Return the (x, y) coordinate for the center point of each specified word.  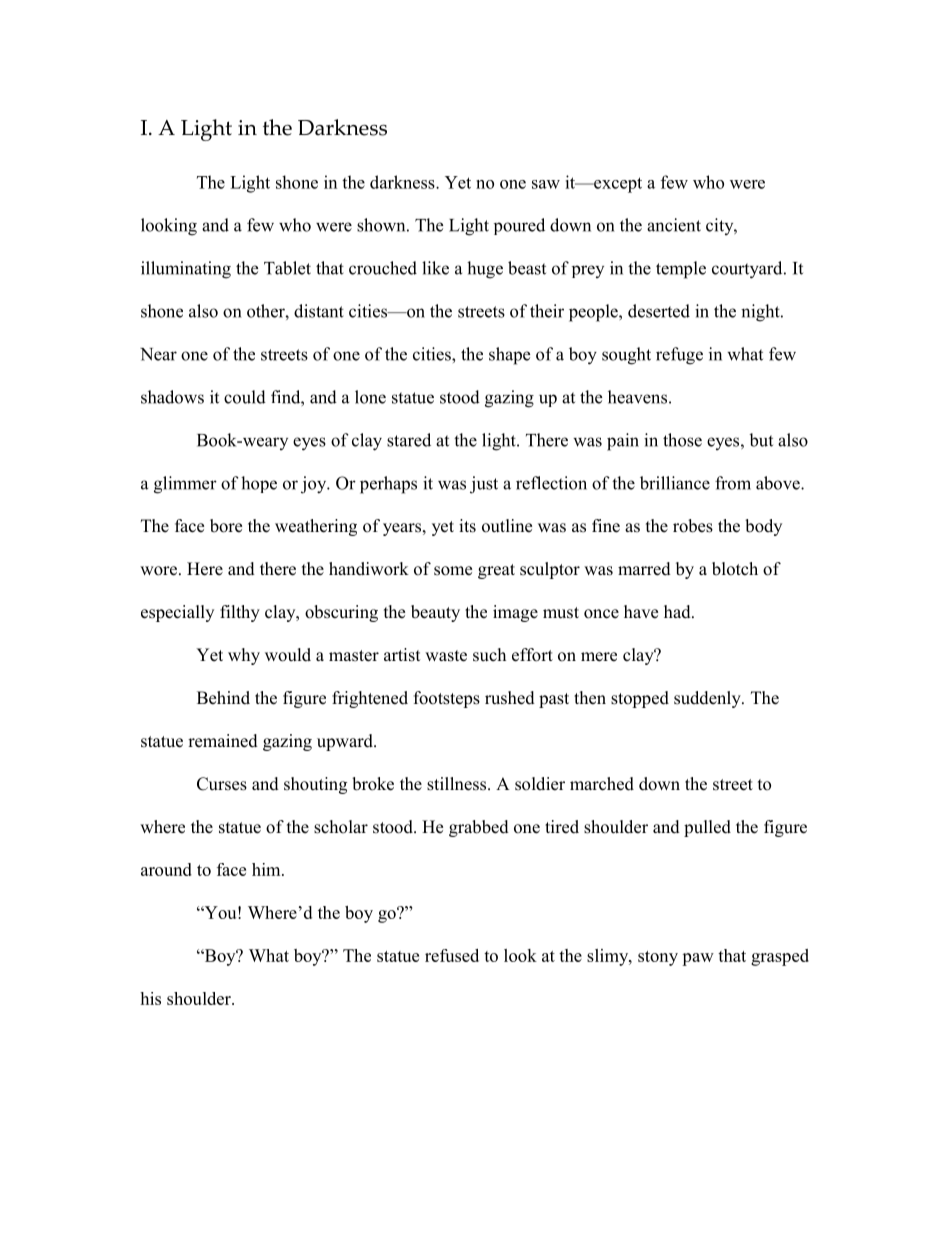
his (150, 998)
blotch (735, 569)
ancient (674, 225)
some (453, 571)
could (245, 397)
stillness (458, 784)
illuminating (186, 270)
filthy (240, 613)
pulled (707, 828)
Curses (222, 784)
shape (509, 356)
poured (519, 226)
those (682, 440)
